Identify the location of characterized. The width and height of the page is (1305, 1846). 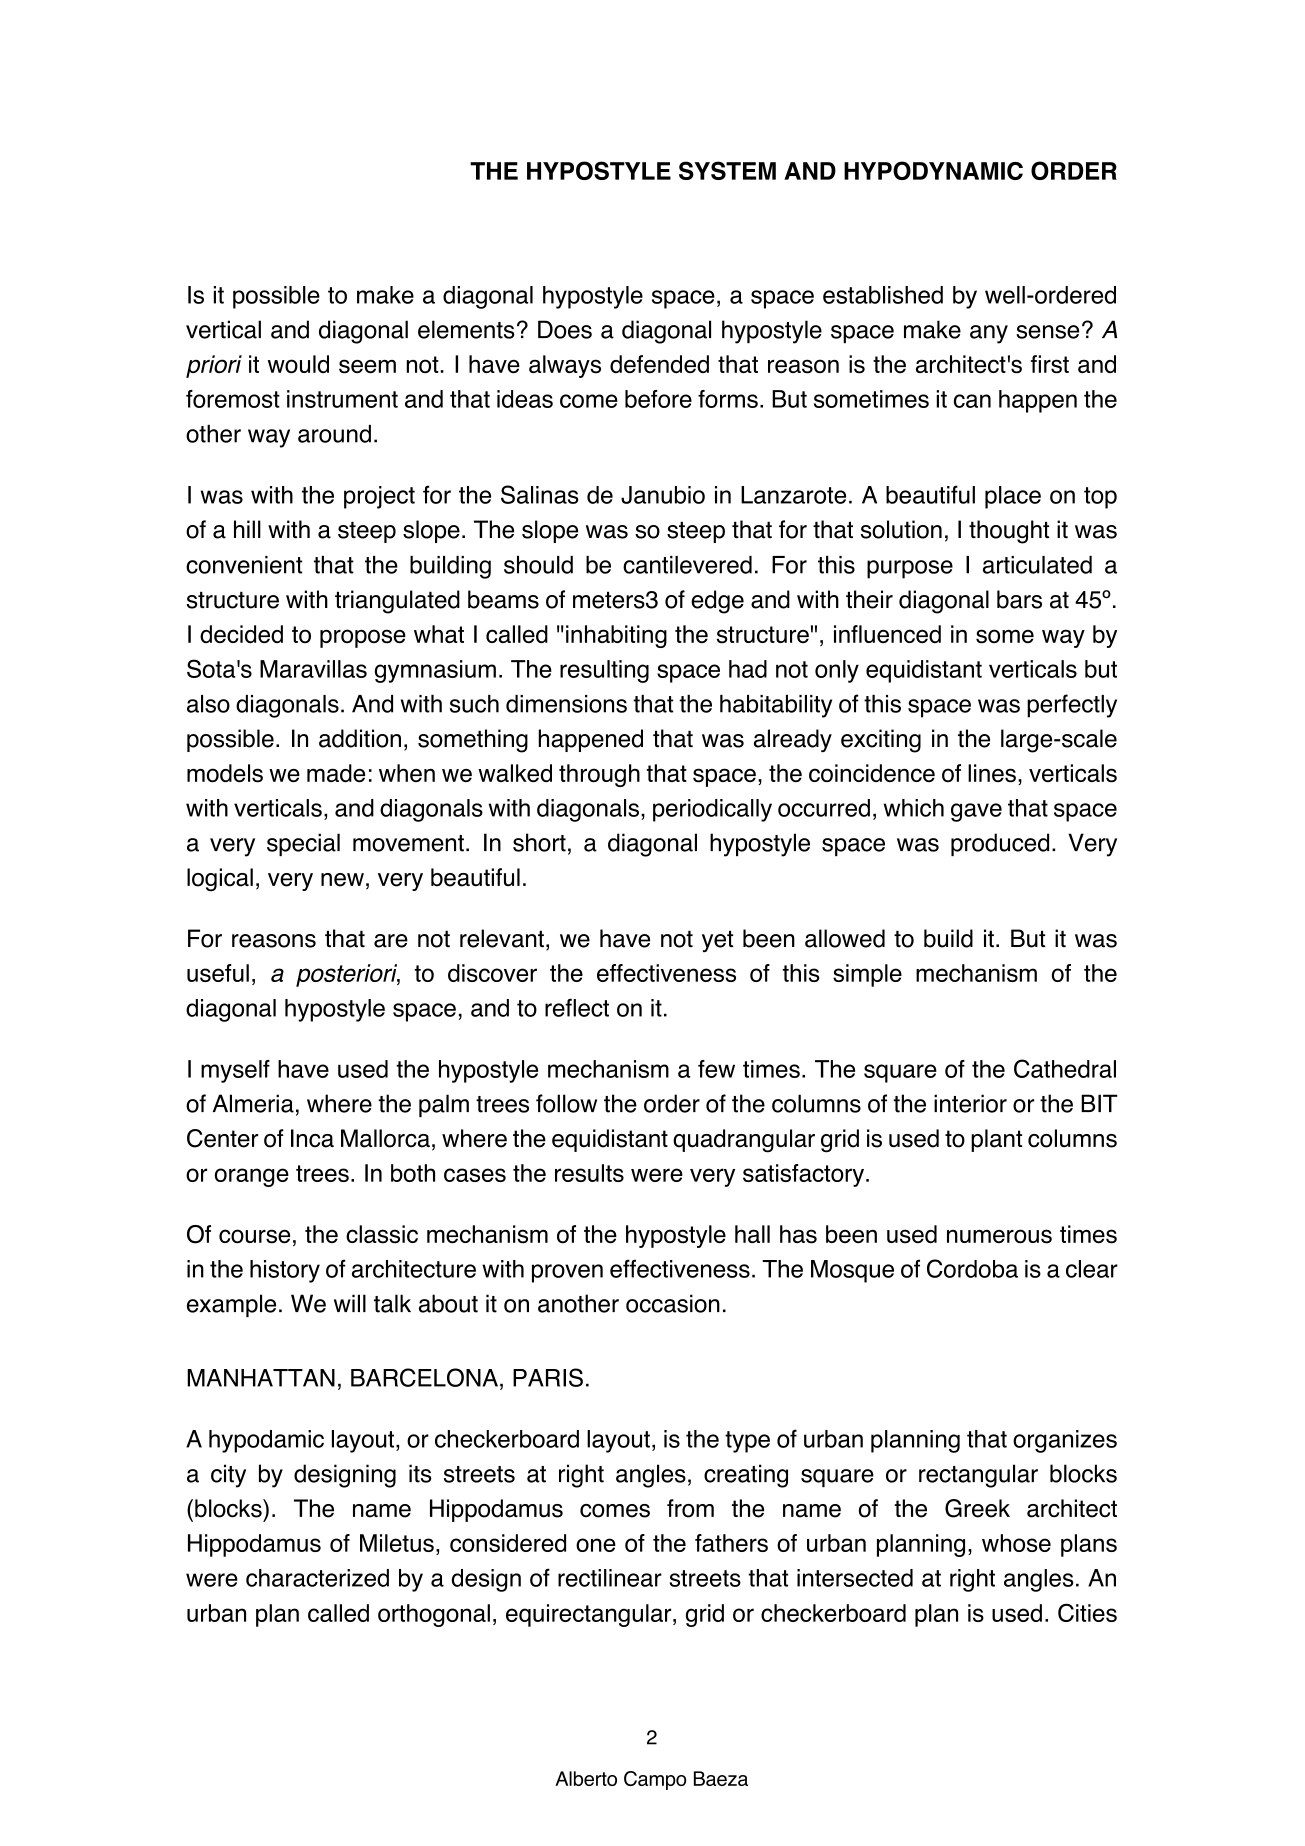
(317, 1578).
